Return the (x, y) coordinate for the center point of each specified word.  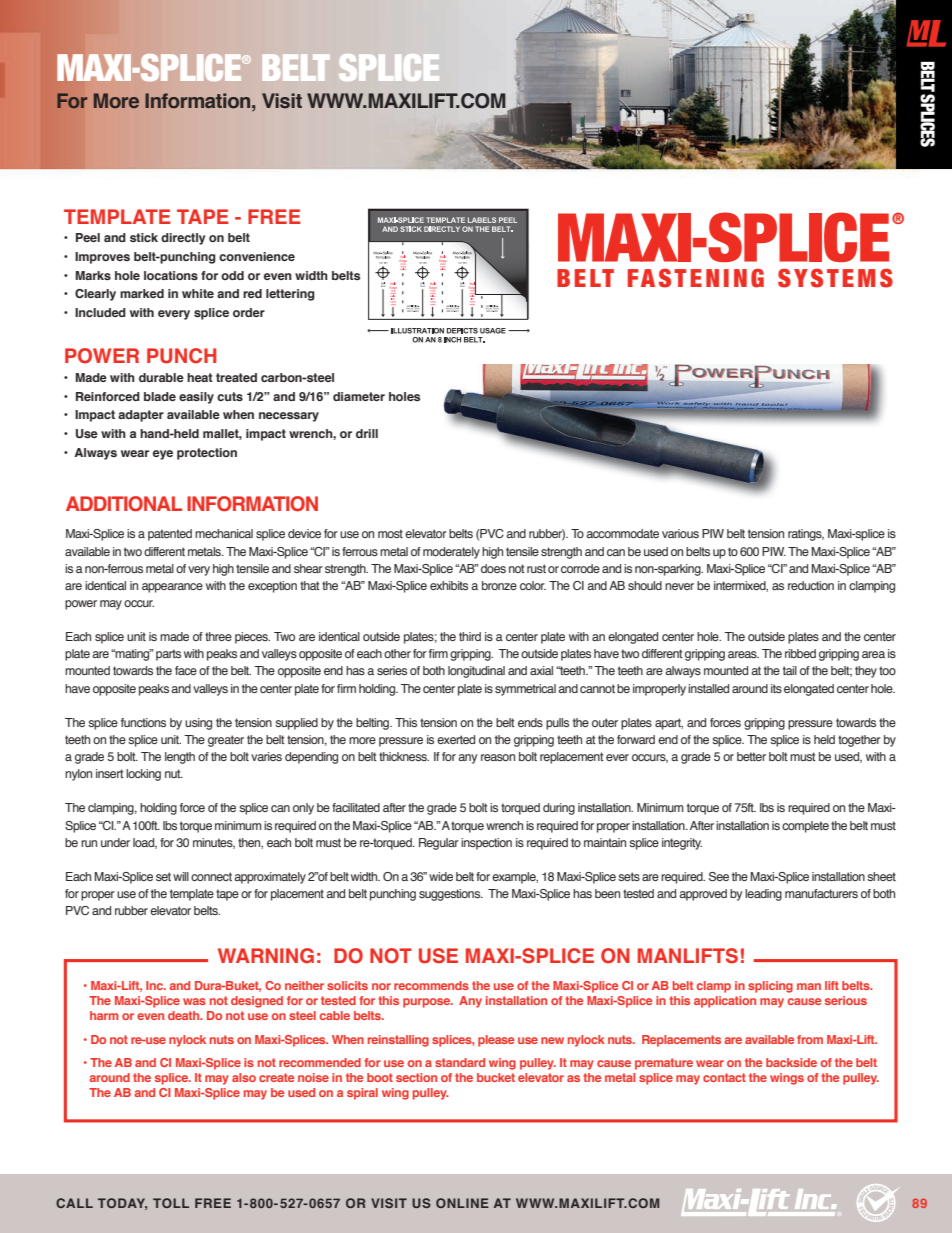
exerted (456, 739)
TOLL (171, 1203)
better (751, 756)
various (680, 533)
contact (724, 1077)
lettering (290, 295)
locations (171, 275)
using (198, 724)
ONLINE (462, 1203)
